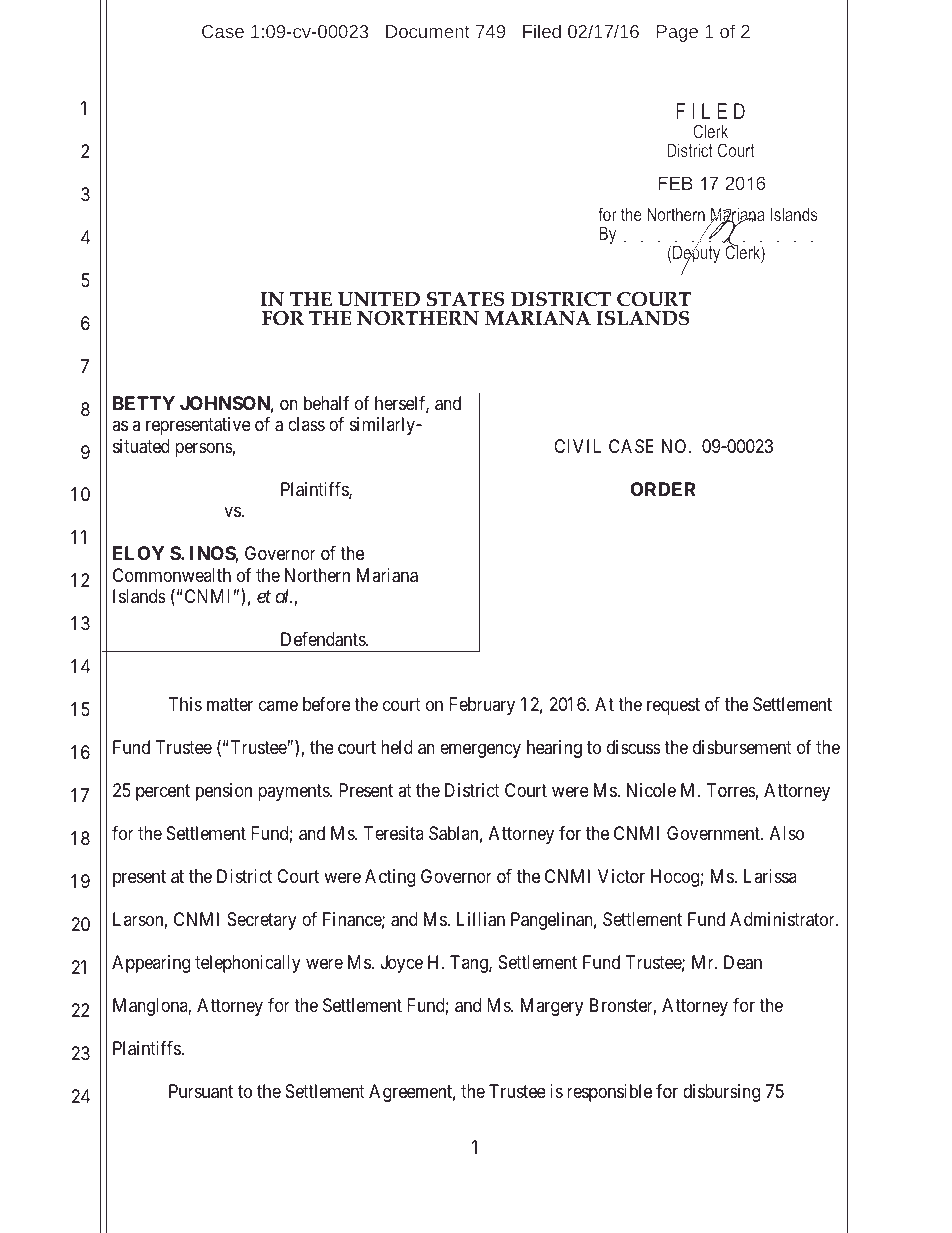 This screenshot has width=952, height=1233. Describe the element at coordinates (324, 639) in the screenshot. I see `Defendants` at that location.
